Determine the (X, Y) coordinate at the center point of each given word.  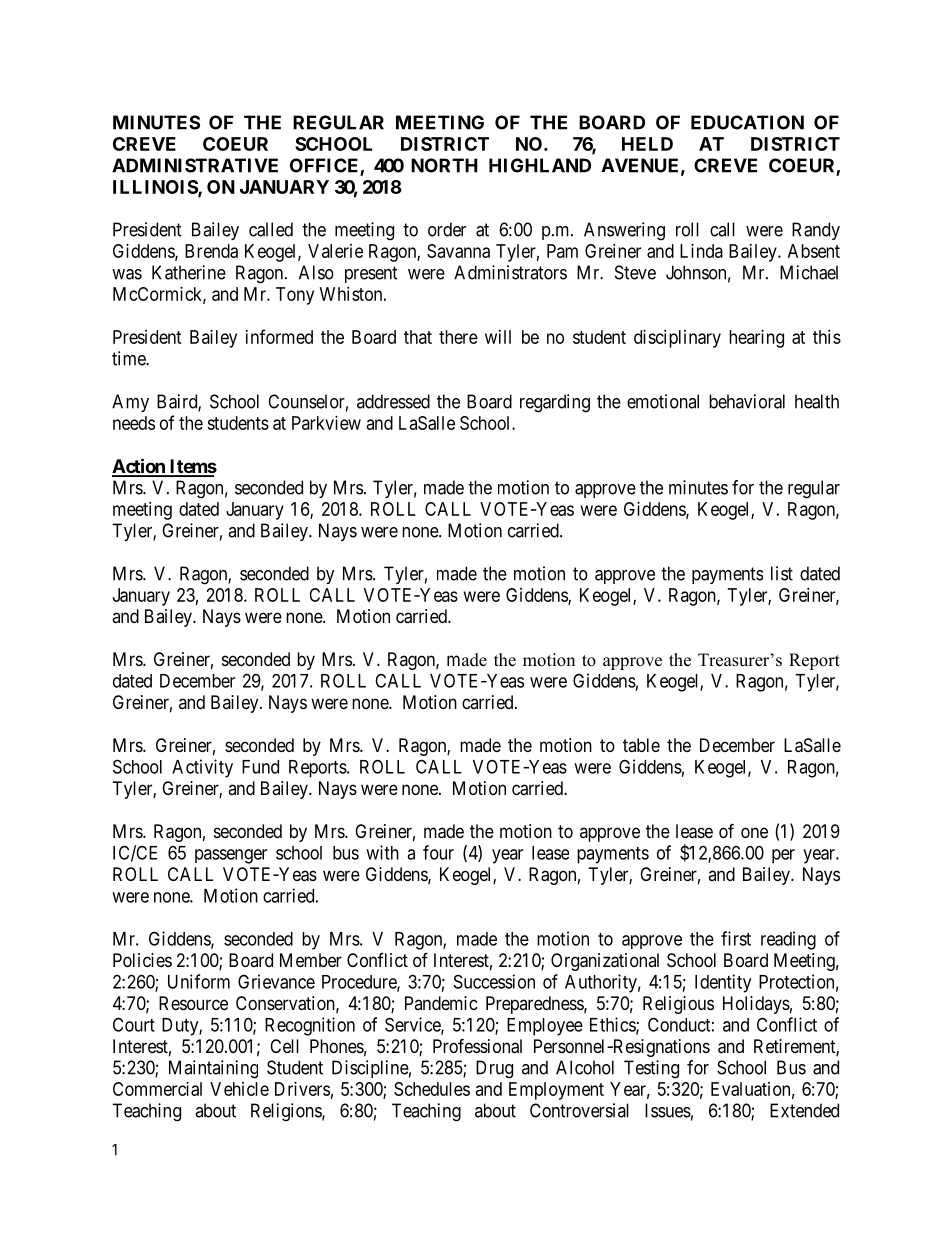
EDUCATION (747, 122)
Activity (202, 768)
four (438, 852)
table (641, 745)
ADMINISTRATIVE (195, 165)
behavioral (747, 401)
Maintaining (213, 1069)
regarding (555, 403)
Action (139, 467)
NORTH (444, 165)
